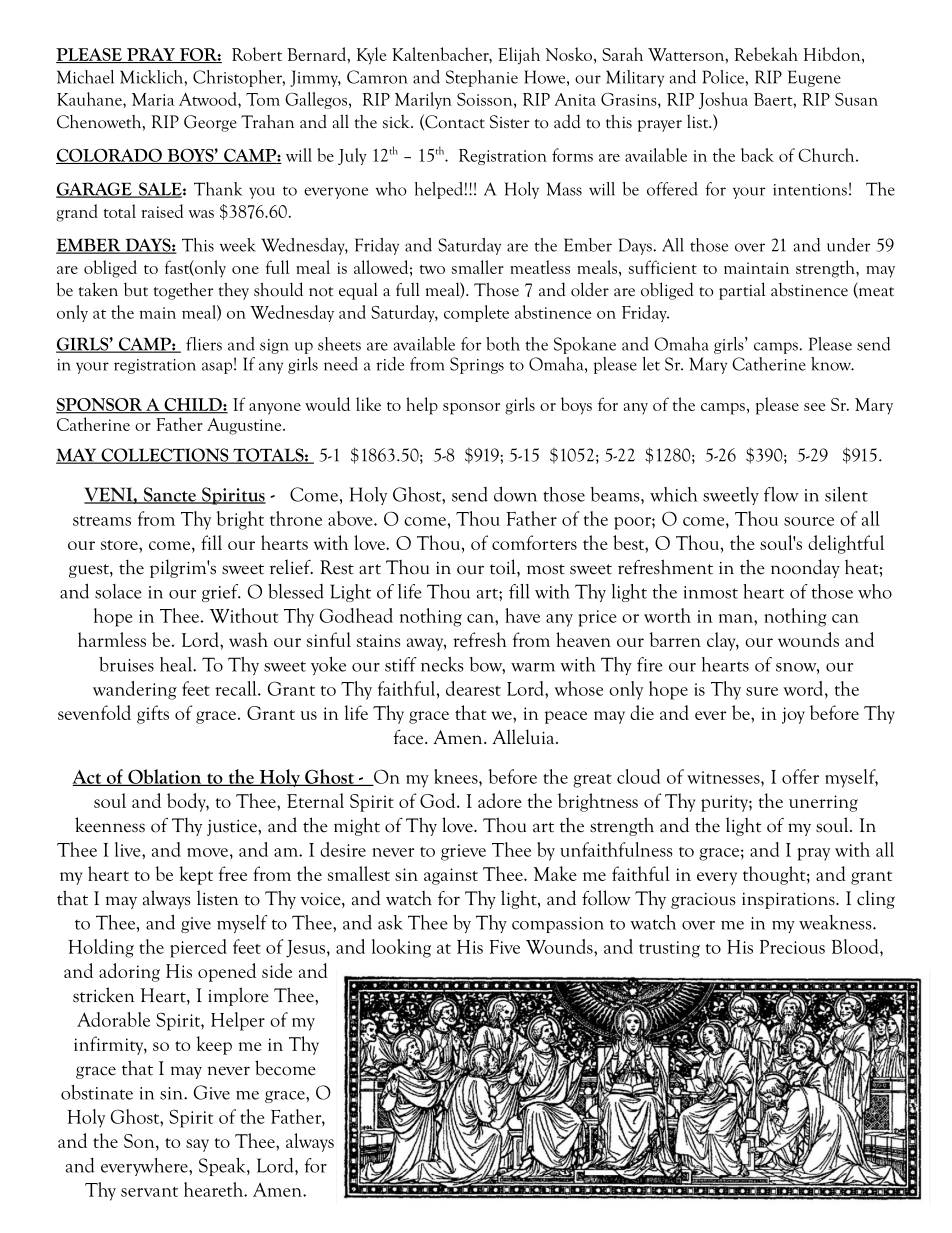  I want to click on Maria, so click(153, 99).
